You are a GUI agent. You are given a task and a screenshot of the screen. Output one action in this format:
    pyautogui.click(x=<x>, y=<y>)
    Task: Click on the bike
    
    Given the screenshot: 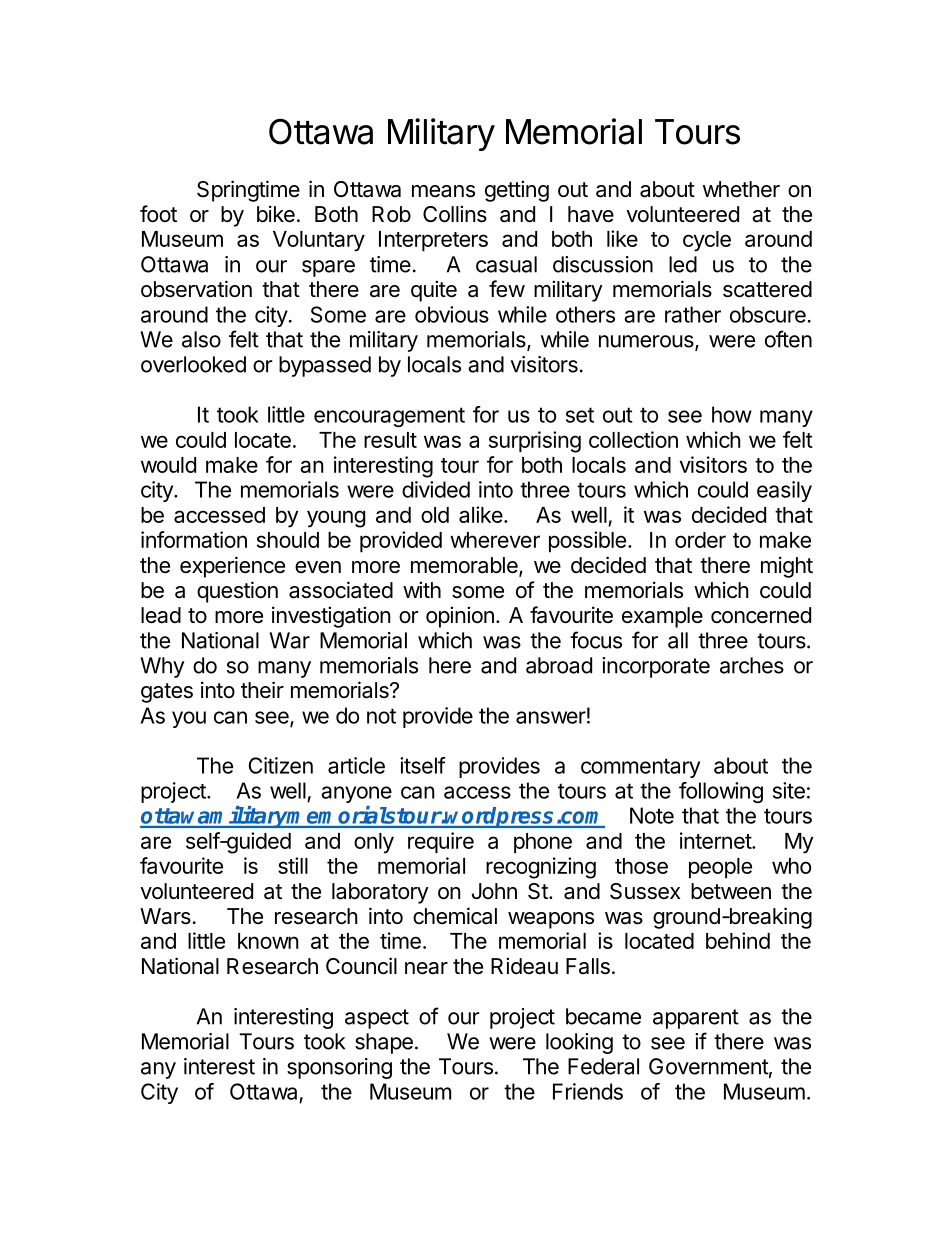 What is the action you would take?
    pyautogui.click(x=276, y=214)
